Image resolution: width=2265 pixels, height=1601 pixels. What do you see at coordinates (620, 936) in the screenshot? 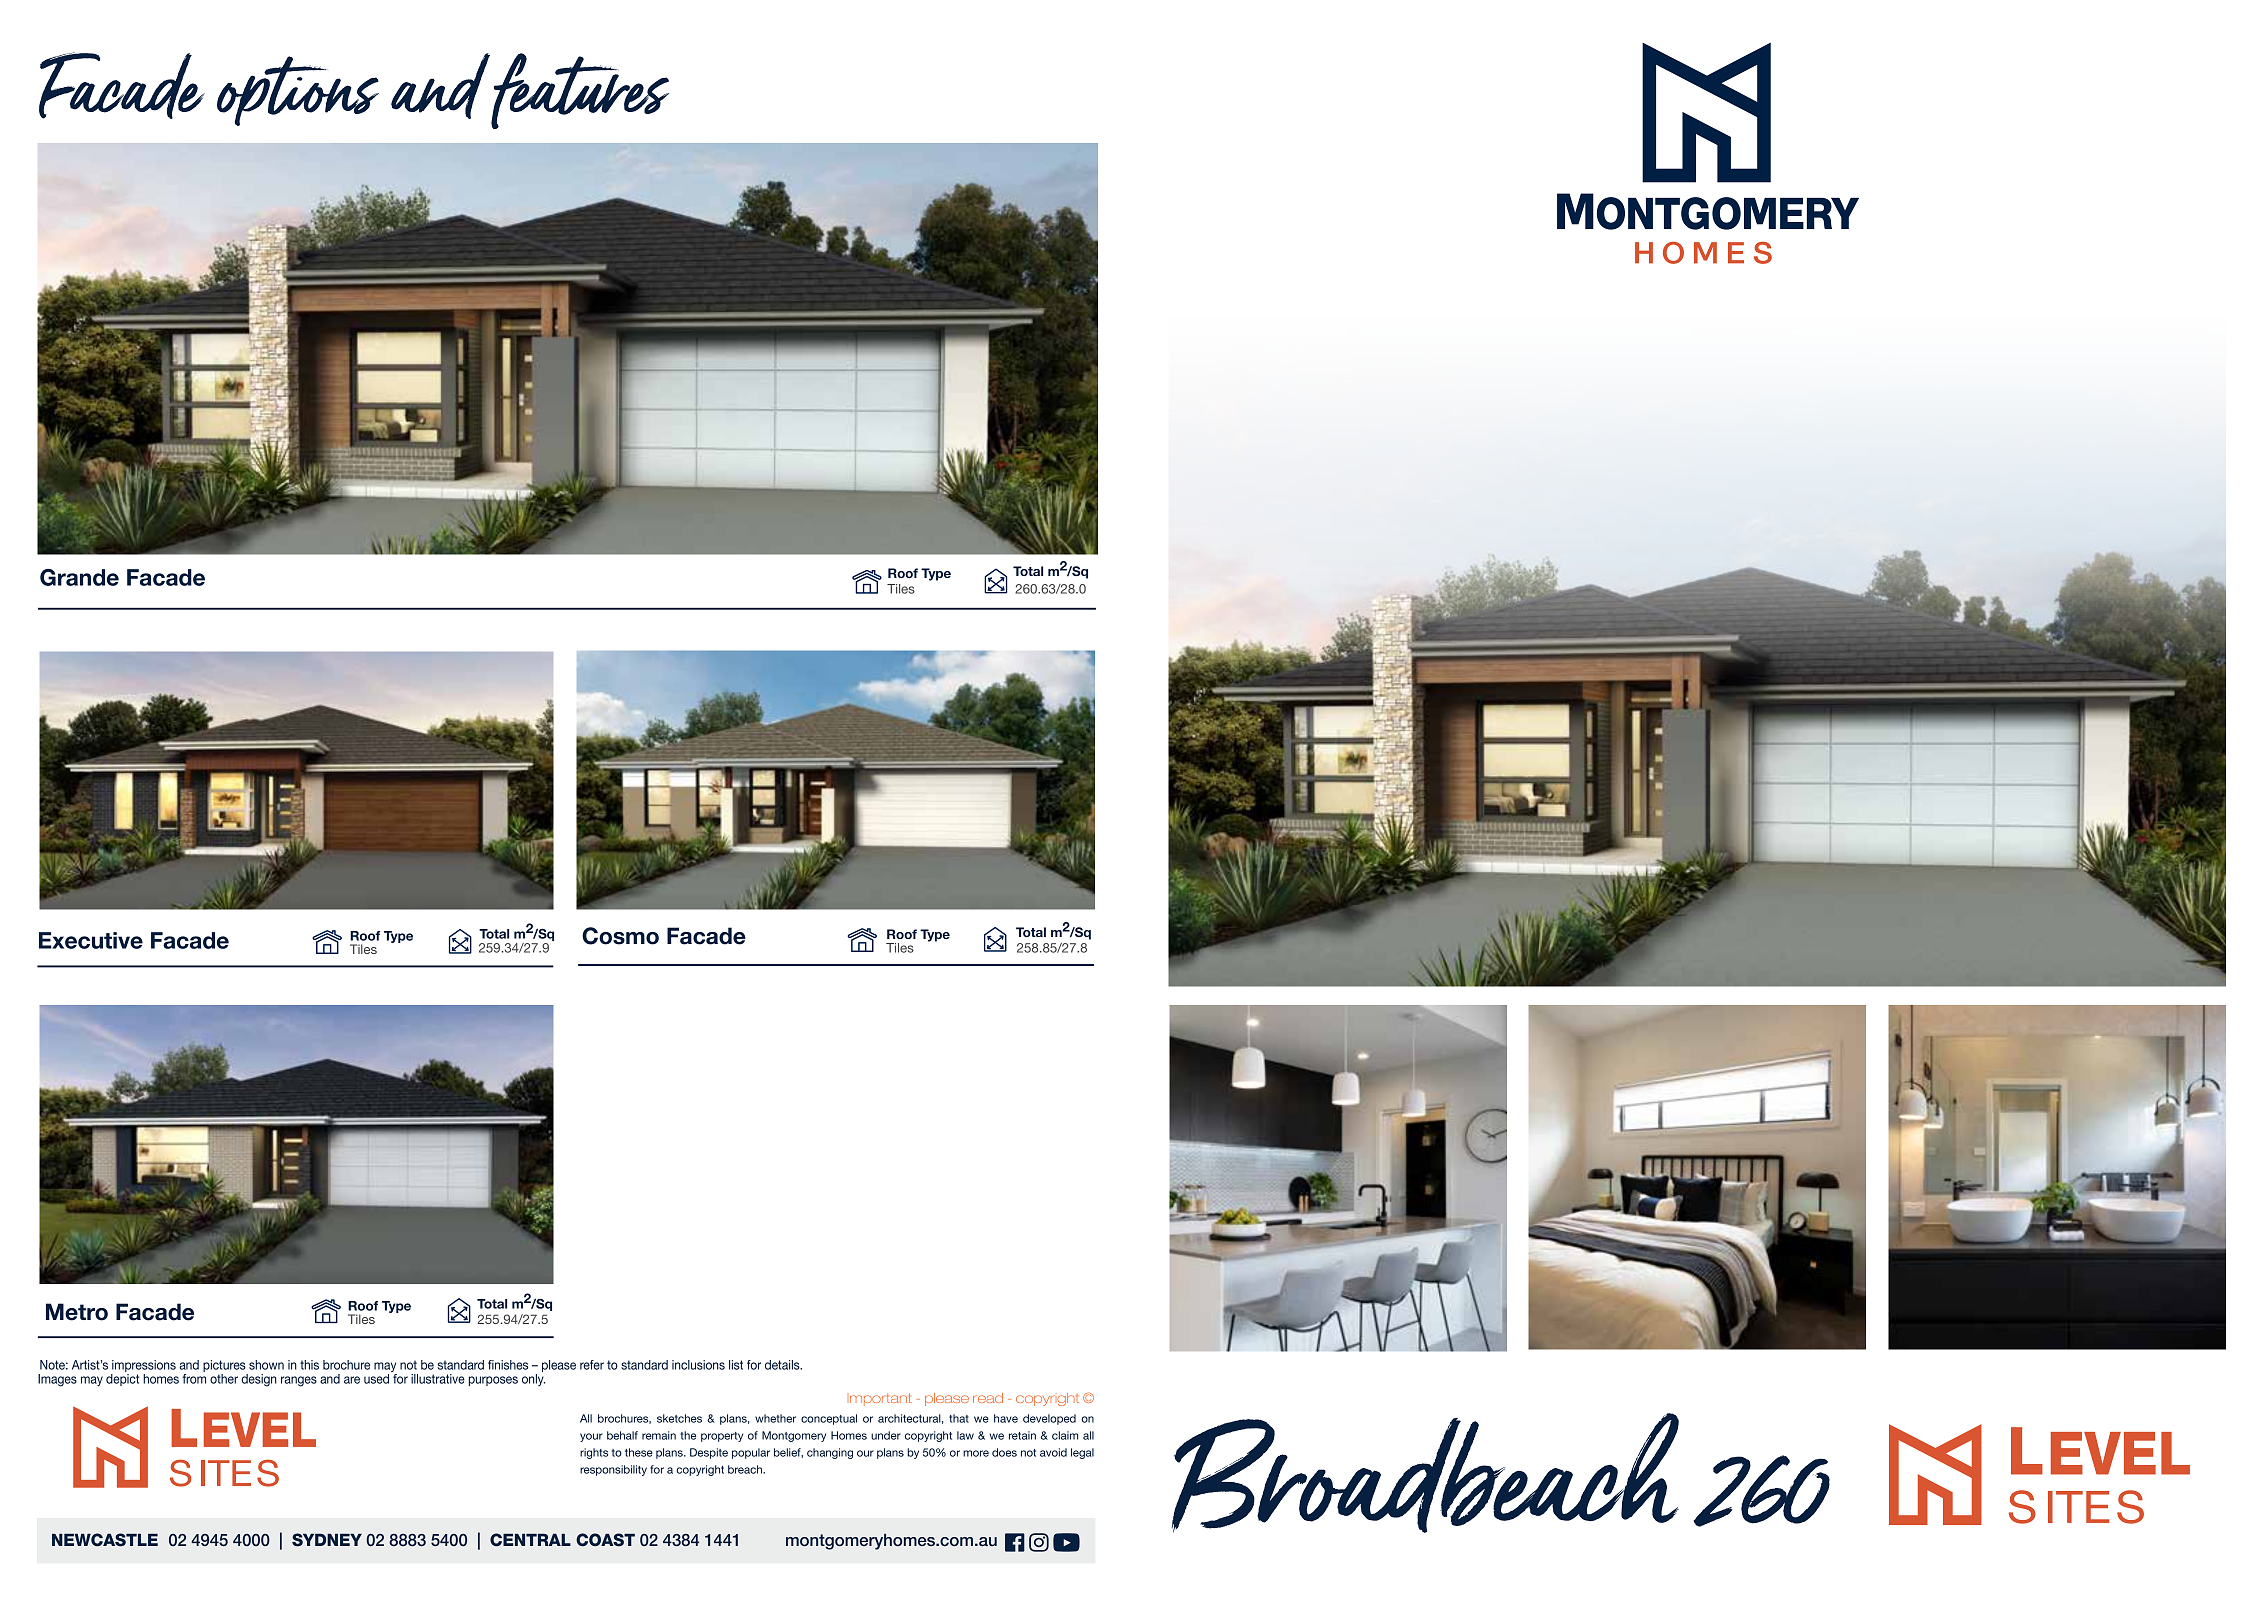
I see `Cosmo` at bounding box center [620, 936].
